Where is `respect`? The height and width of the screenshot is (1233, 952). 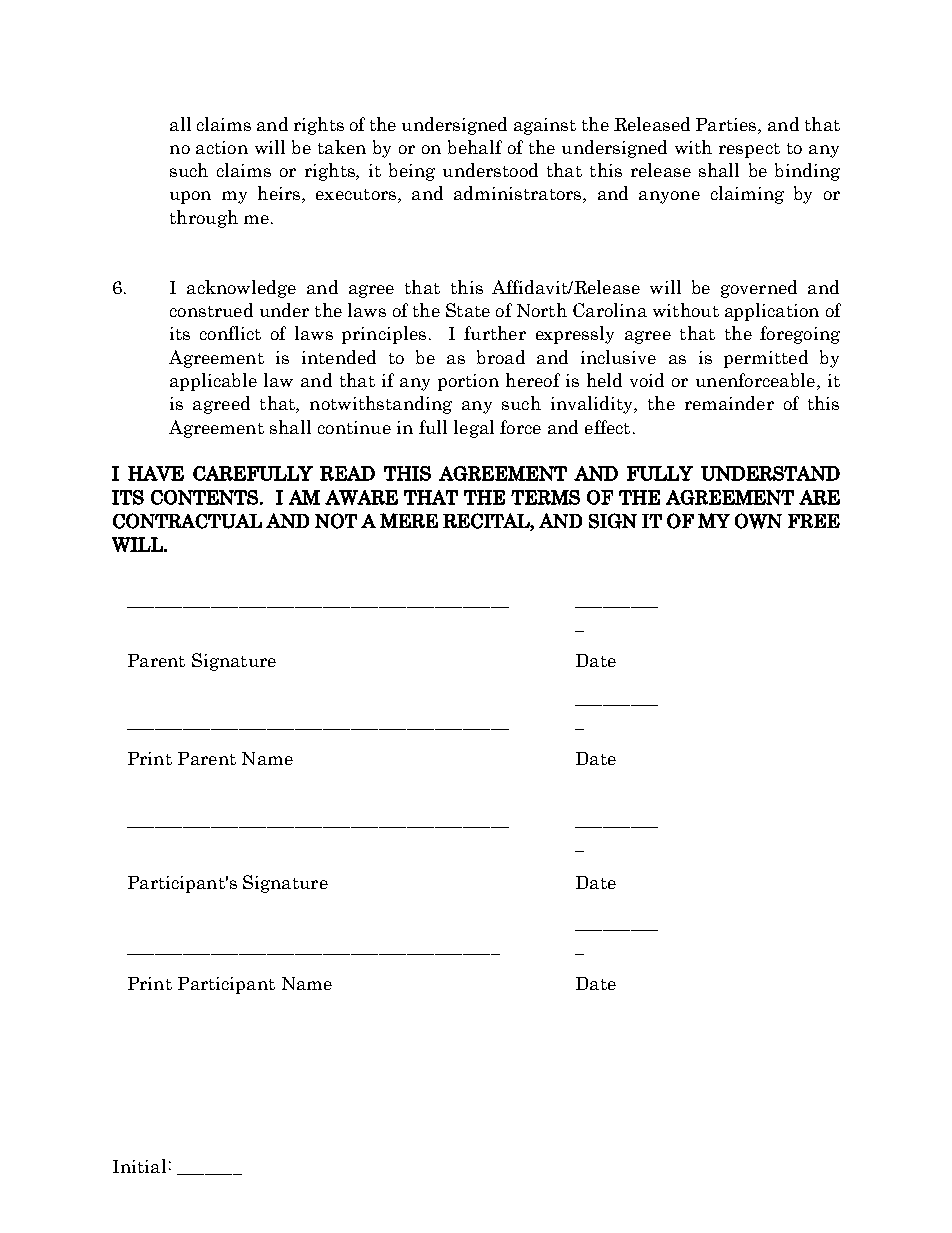
respect is located at coordinates (749, 150).
